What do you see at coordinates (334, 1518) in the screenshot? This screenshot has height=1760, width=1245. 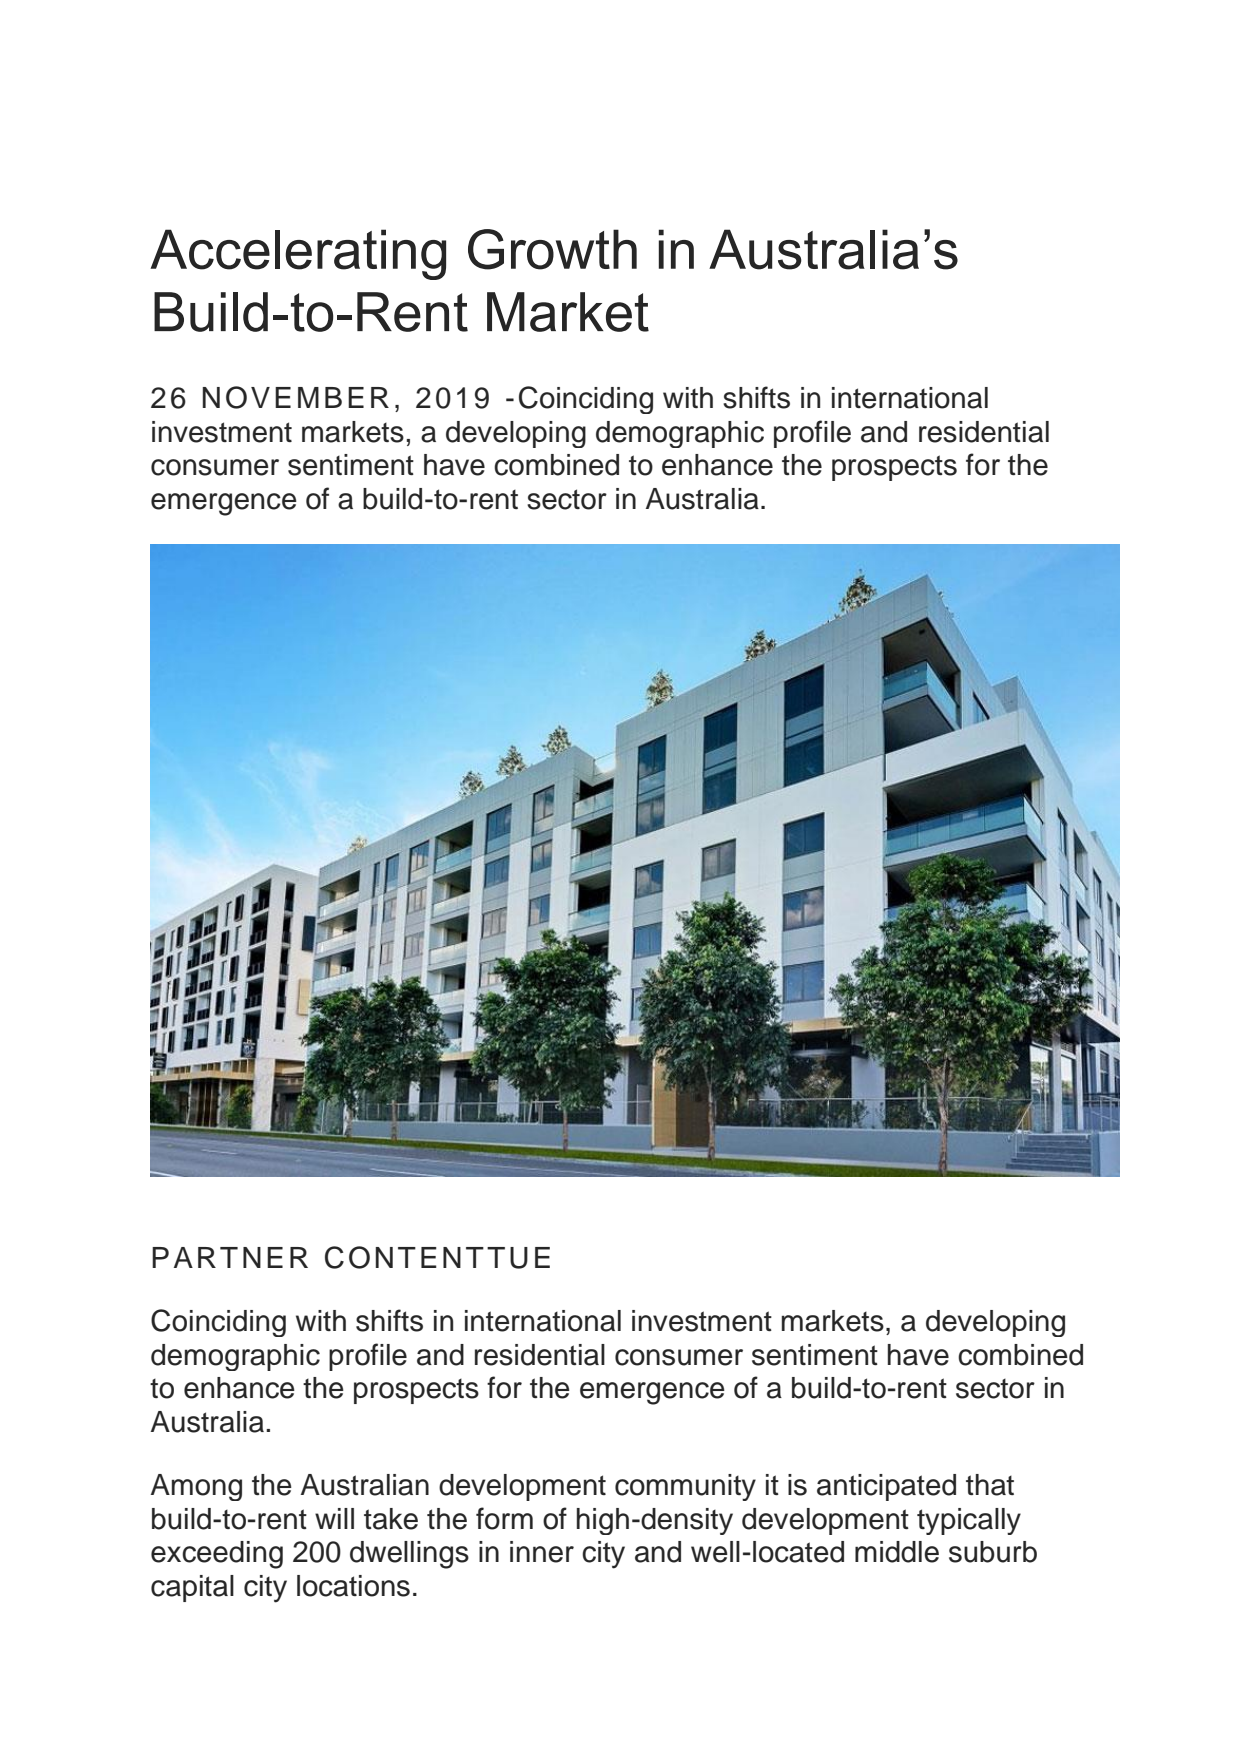 I see `will` at bounding box center [334, 1518].
